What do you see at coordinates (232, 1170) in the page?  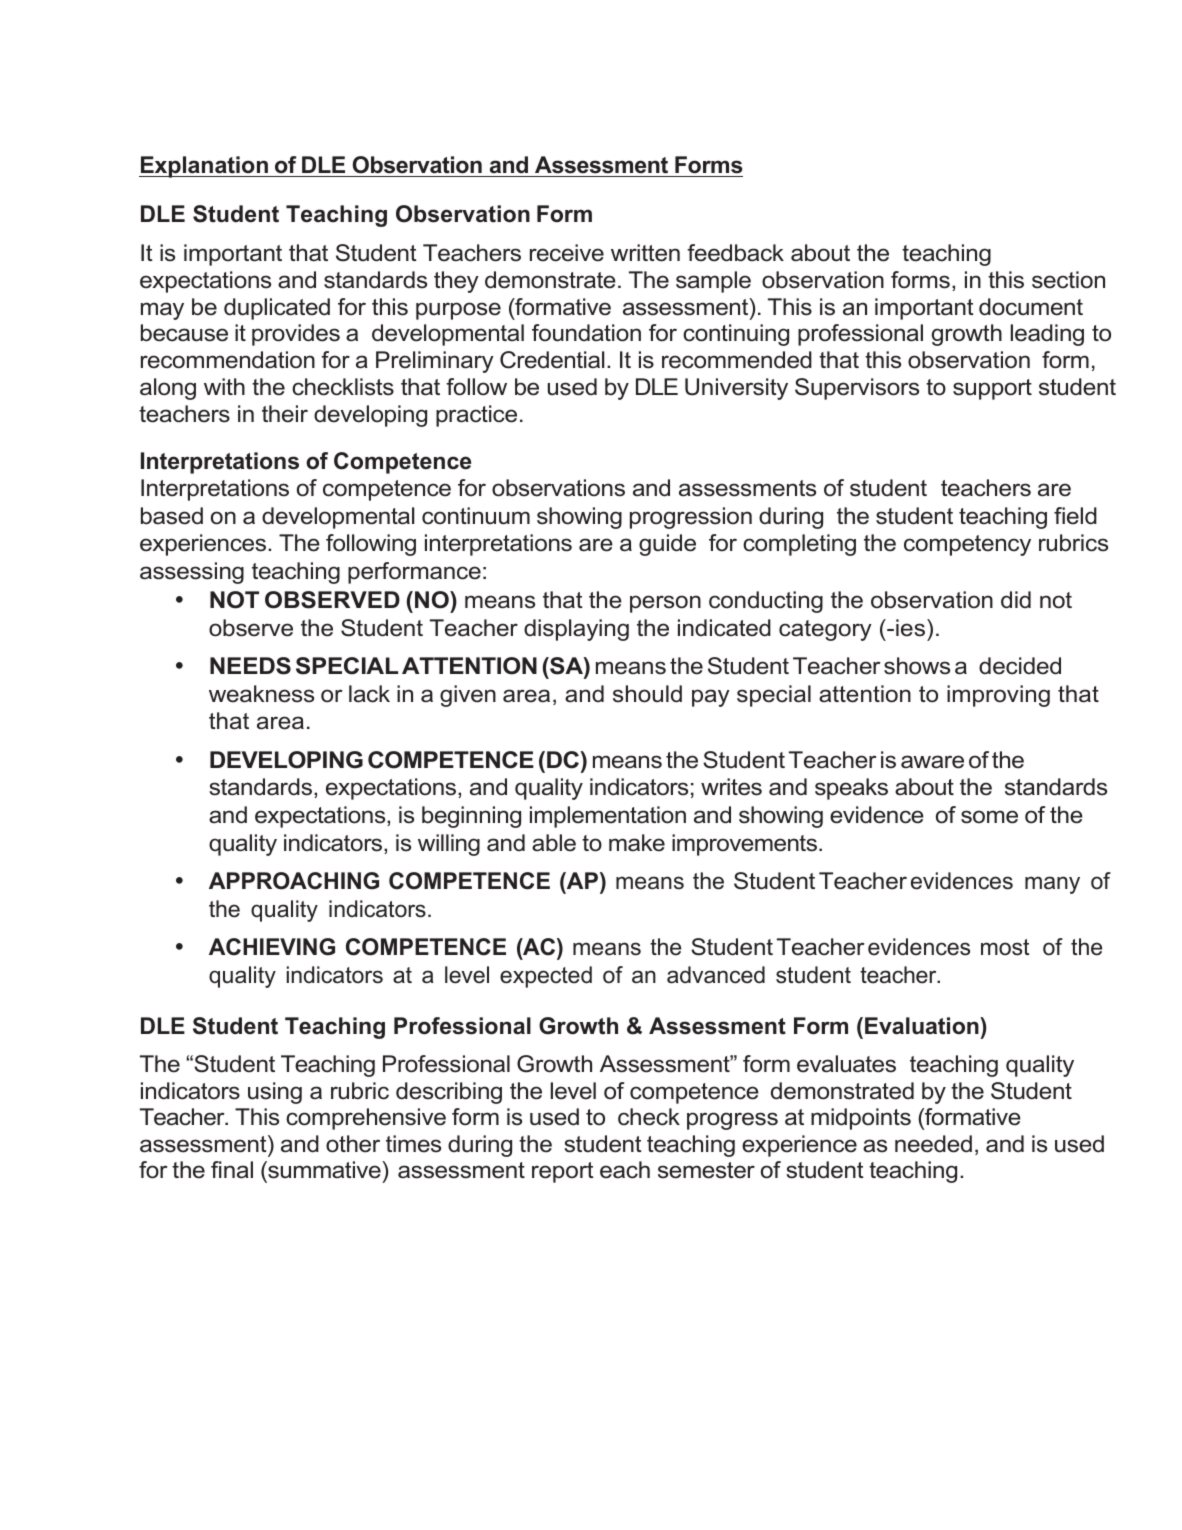 I see `final` at bounding box center [232, 1170].
